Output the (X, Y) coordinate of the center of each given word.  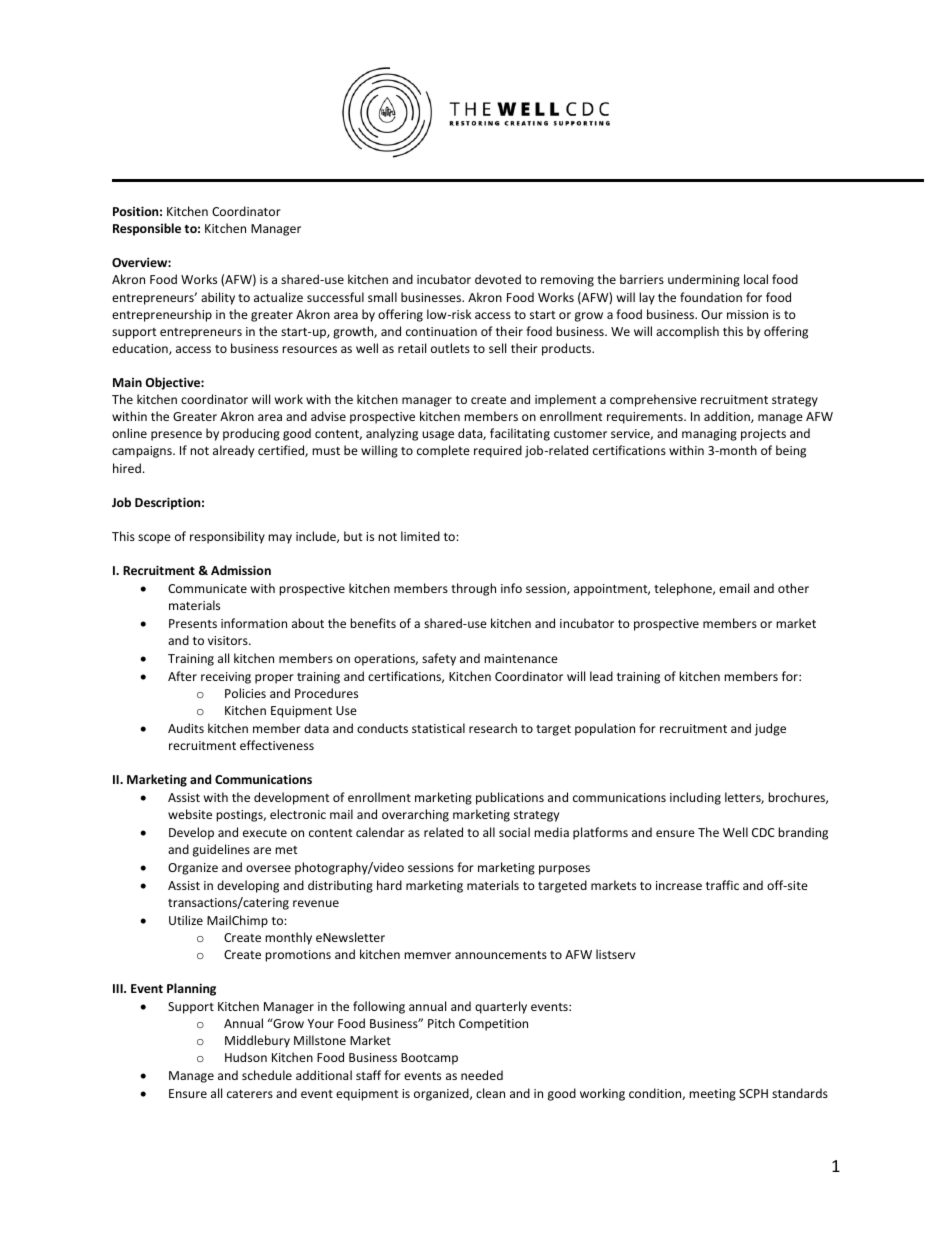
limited (420, 536)
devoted (498, 279)
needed (482, 1075)
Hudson (246, 1057)
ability (218, 298)
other (793, 588)
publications (510, 798)
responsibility (227, 537)
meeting (712, 1095)
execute (265, 833)
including (695, 798)
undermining (704, 280)
